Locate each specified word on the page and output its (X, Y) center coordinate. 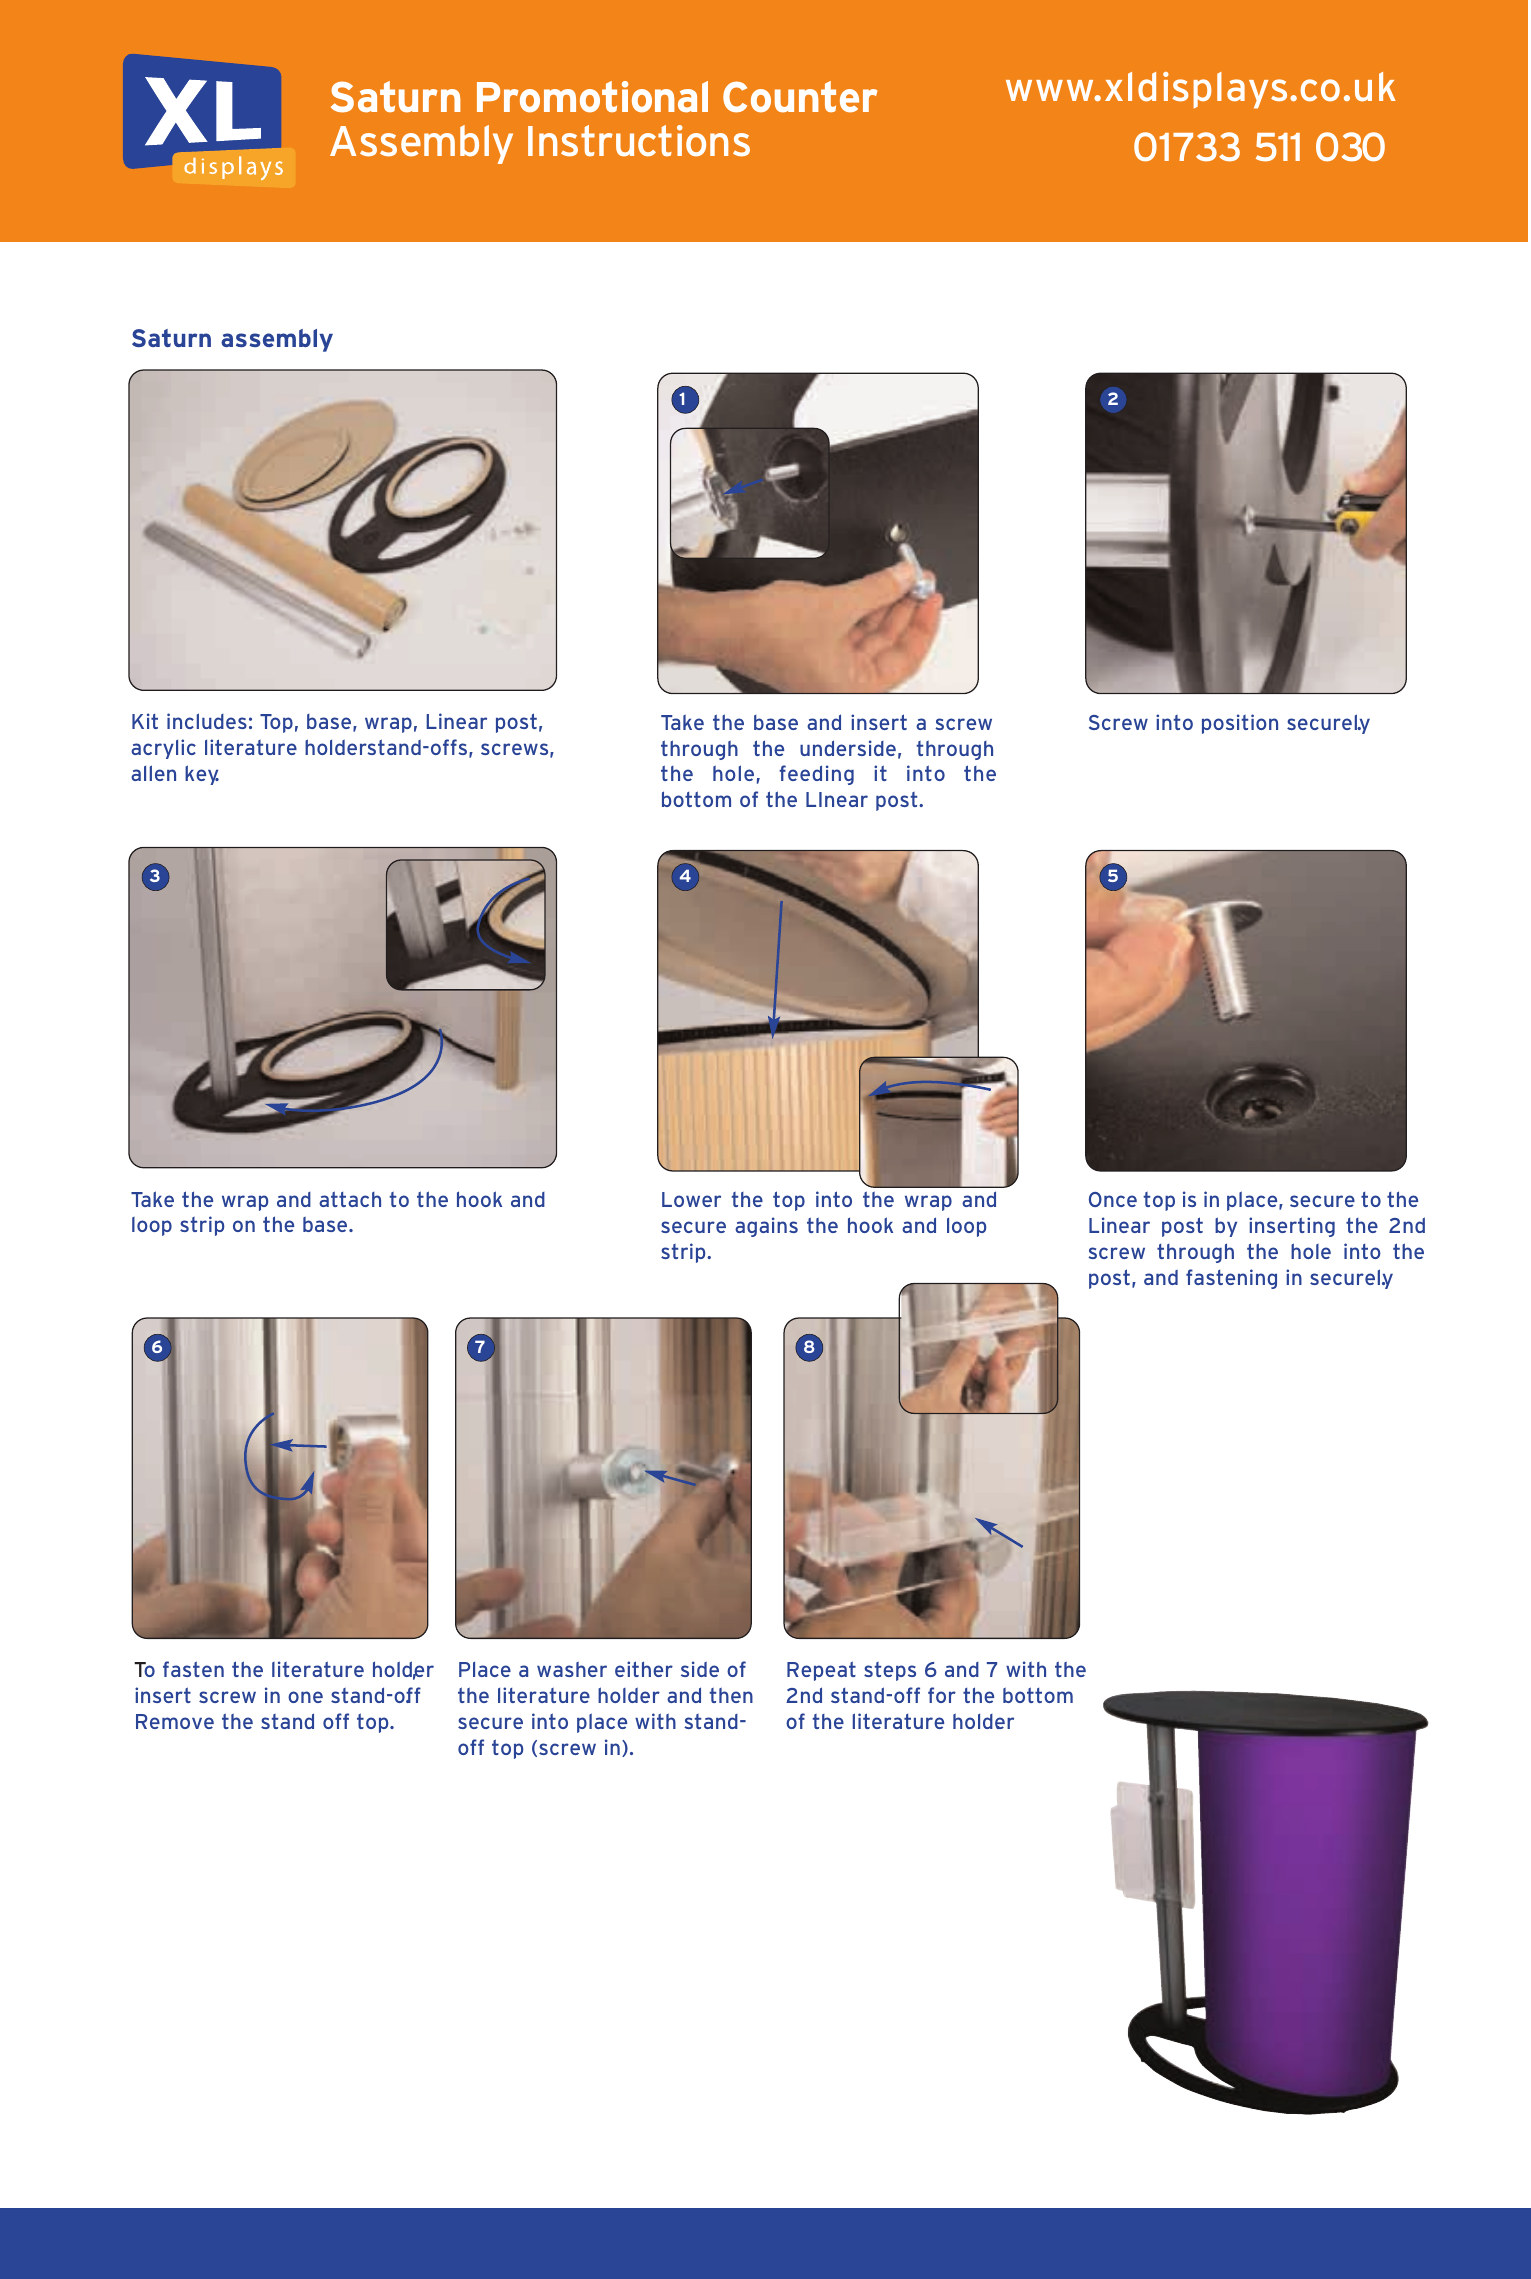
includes (207, 721)
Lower (691, 1199)
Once (1113, 1199)
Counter (800, 97)
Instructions (639, 141)
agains (766, 1227)
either (644, 1669)
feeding (816, 775)
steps (890, 1671)
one (305, 1697)
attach (350, 1199)
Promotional (592, 97)
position (1240, 724)
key (202, 775)
